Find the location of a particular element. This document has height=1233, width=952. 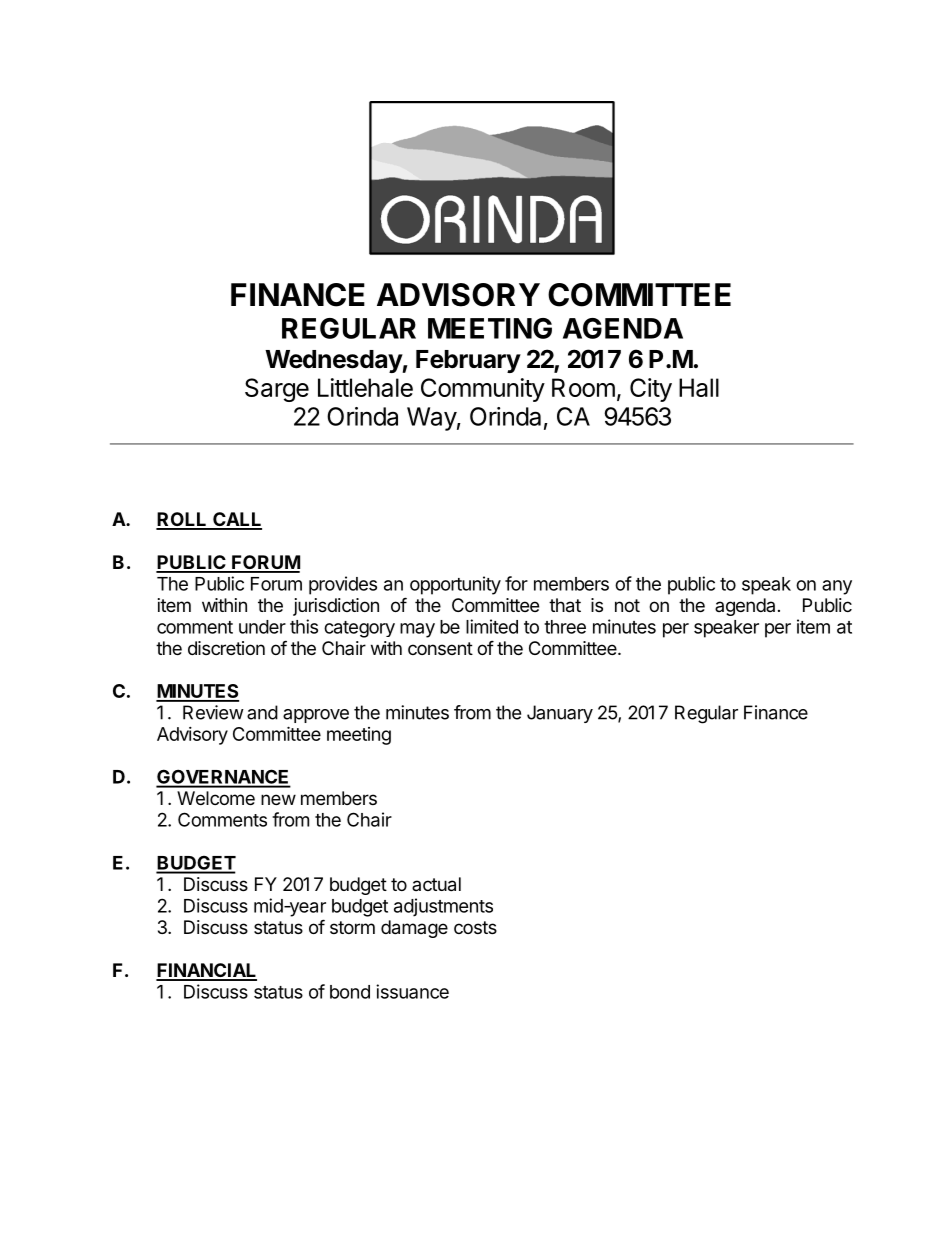

three is located at coordinates (565, 627).
